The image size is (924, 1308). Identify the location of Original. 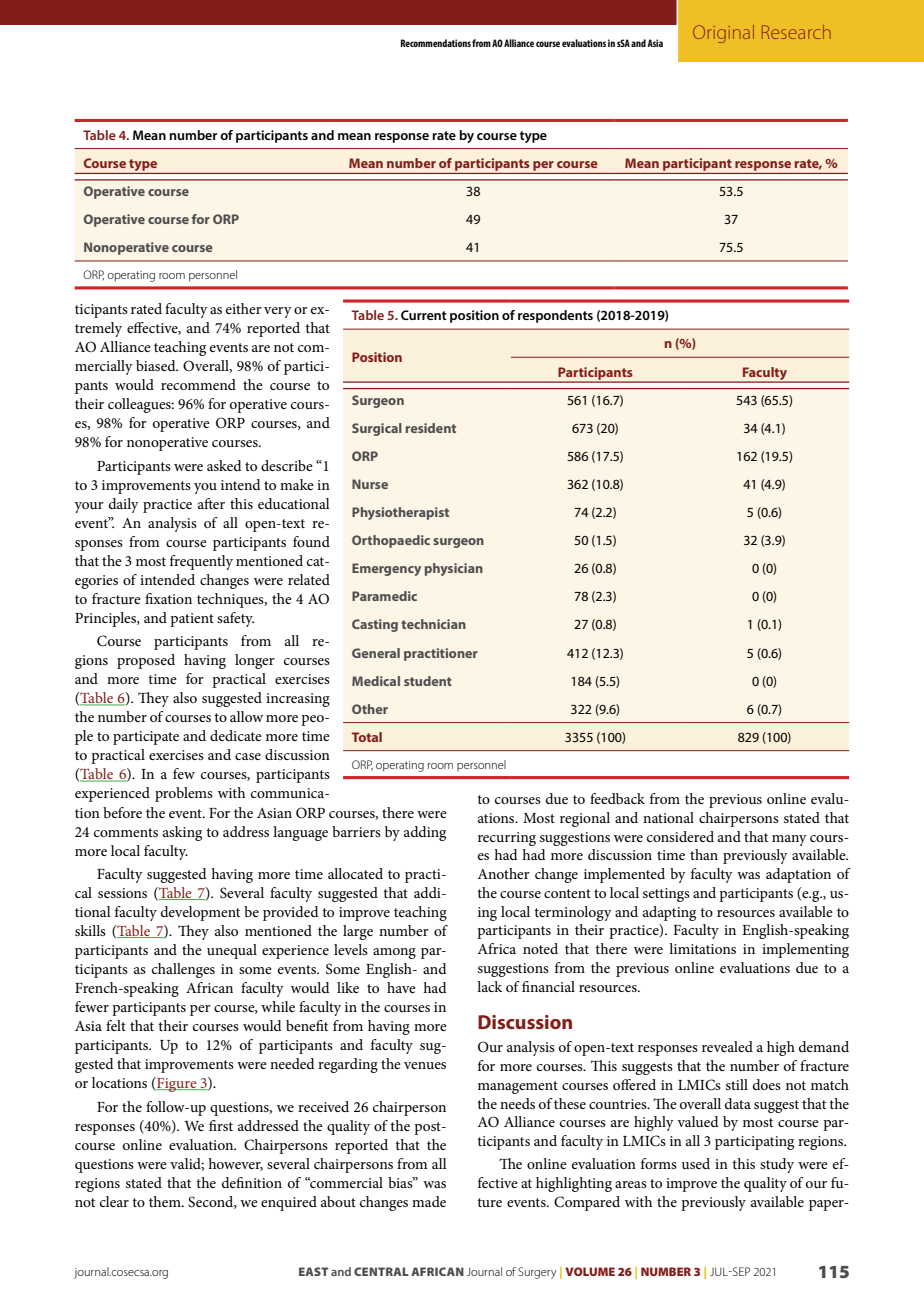
(723, 34).
